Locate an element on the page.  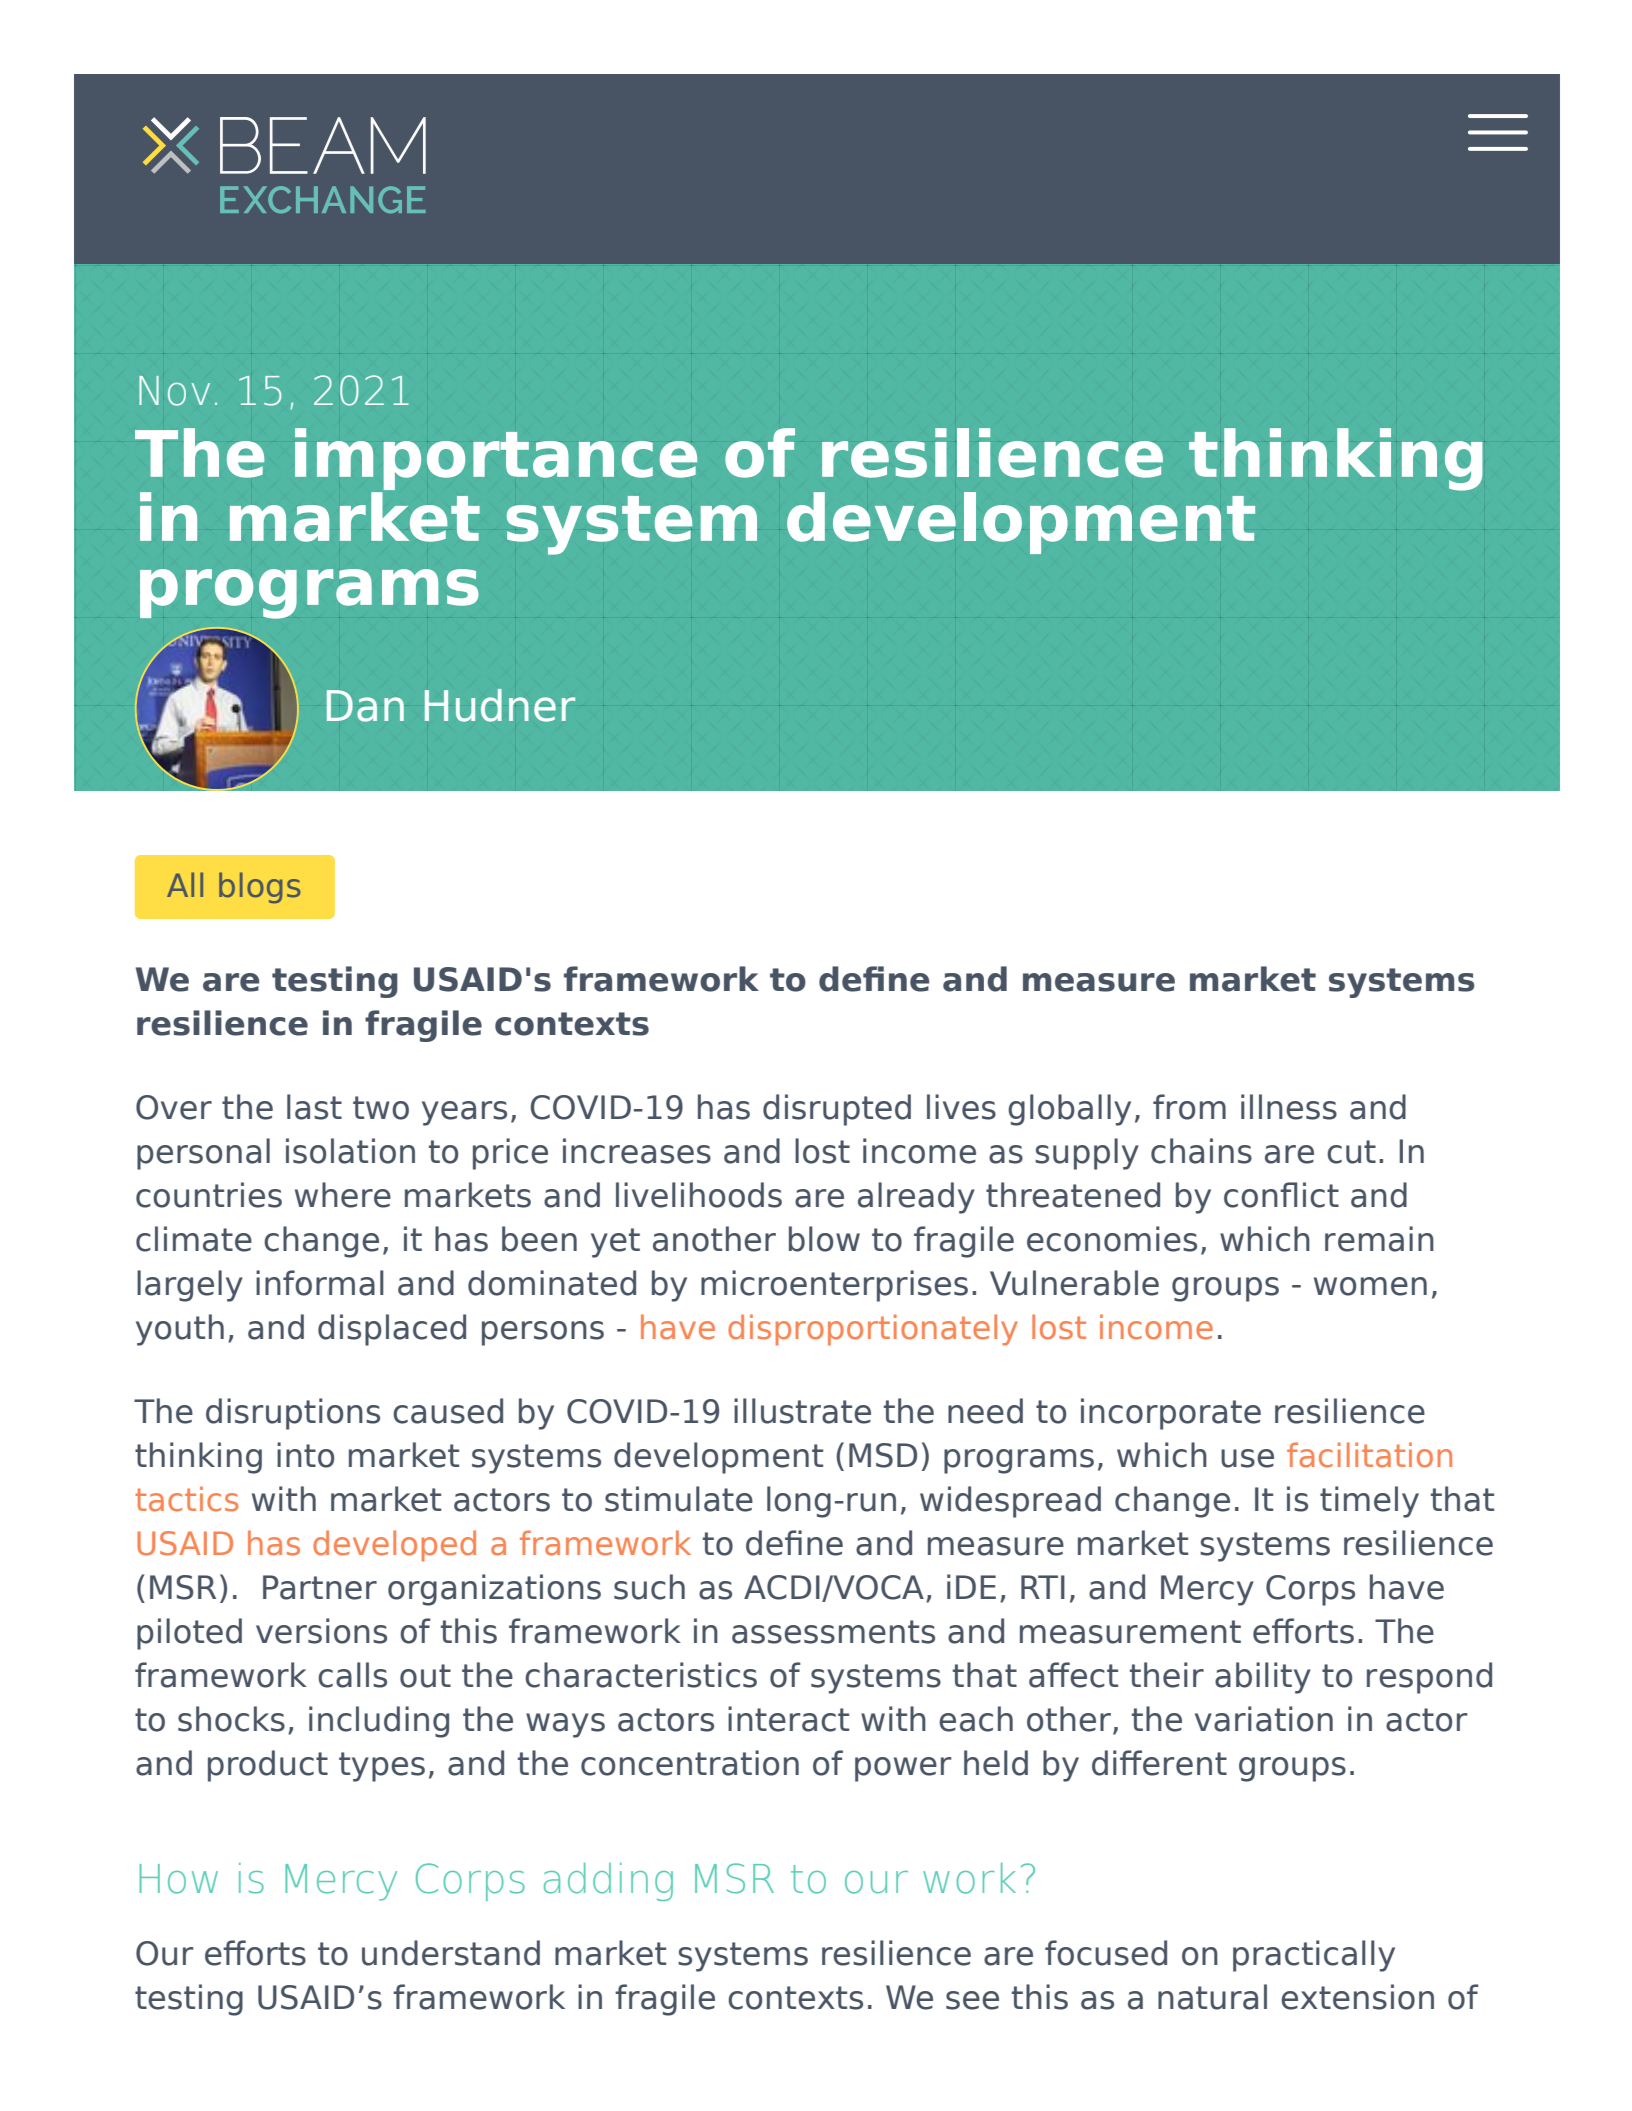
assessments is located at coordinates (833, 1632).
